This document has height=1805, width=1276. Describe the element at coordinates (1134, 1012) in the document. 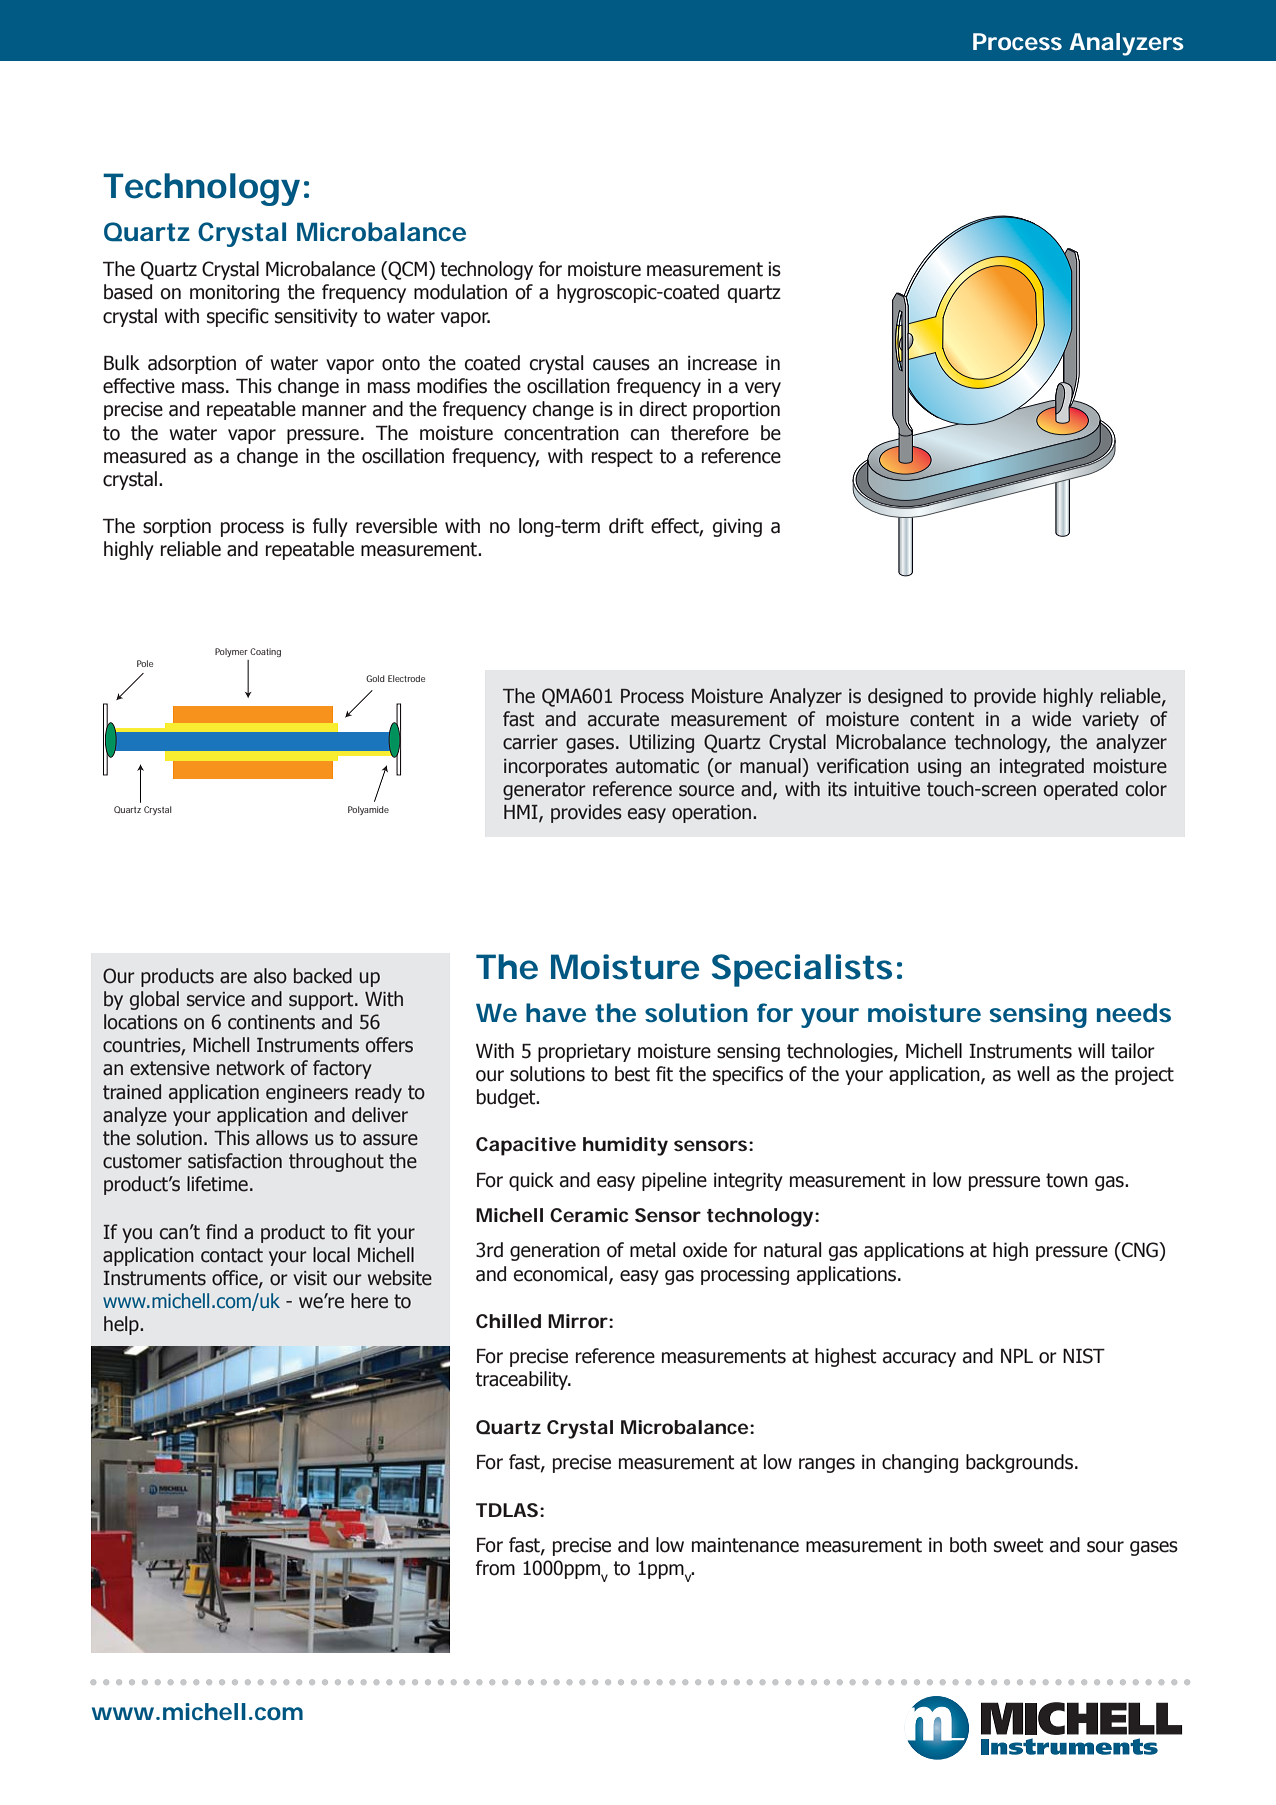

I see `needs` at that location.
